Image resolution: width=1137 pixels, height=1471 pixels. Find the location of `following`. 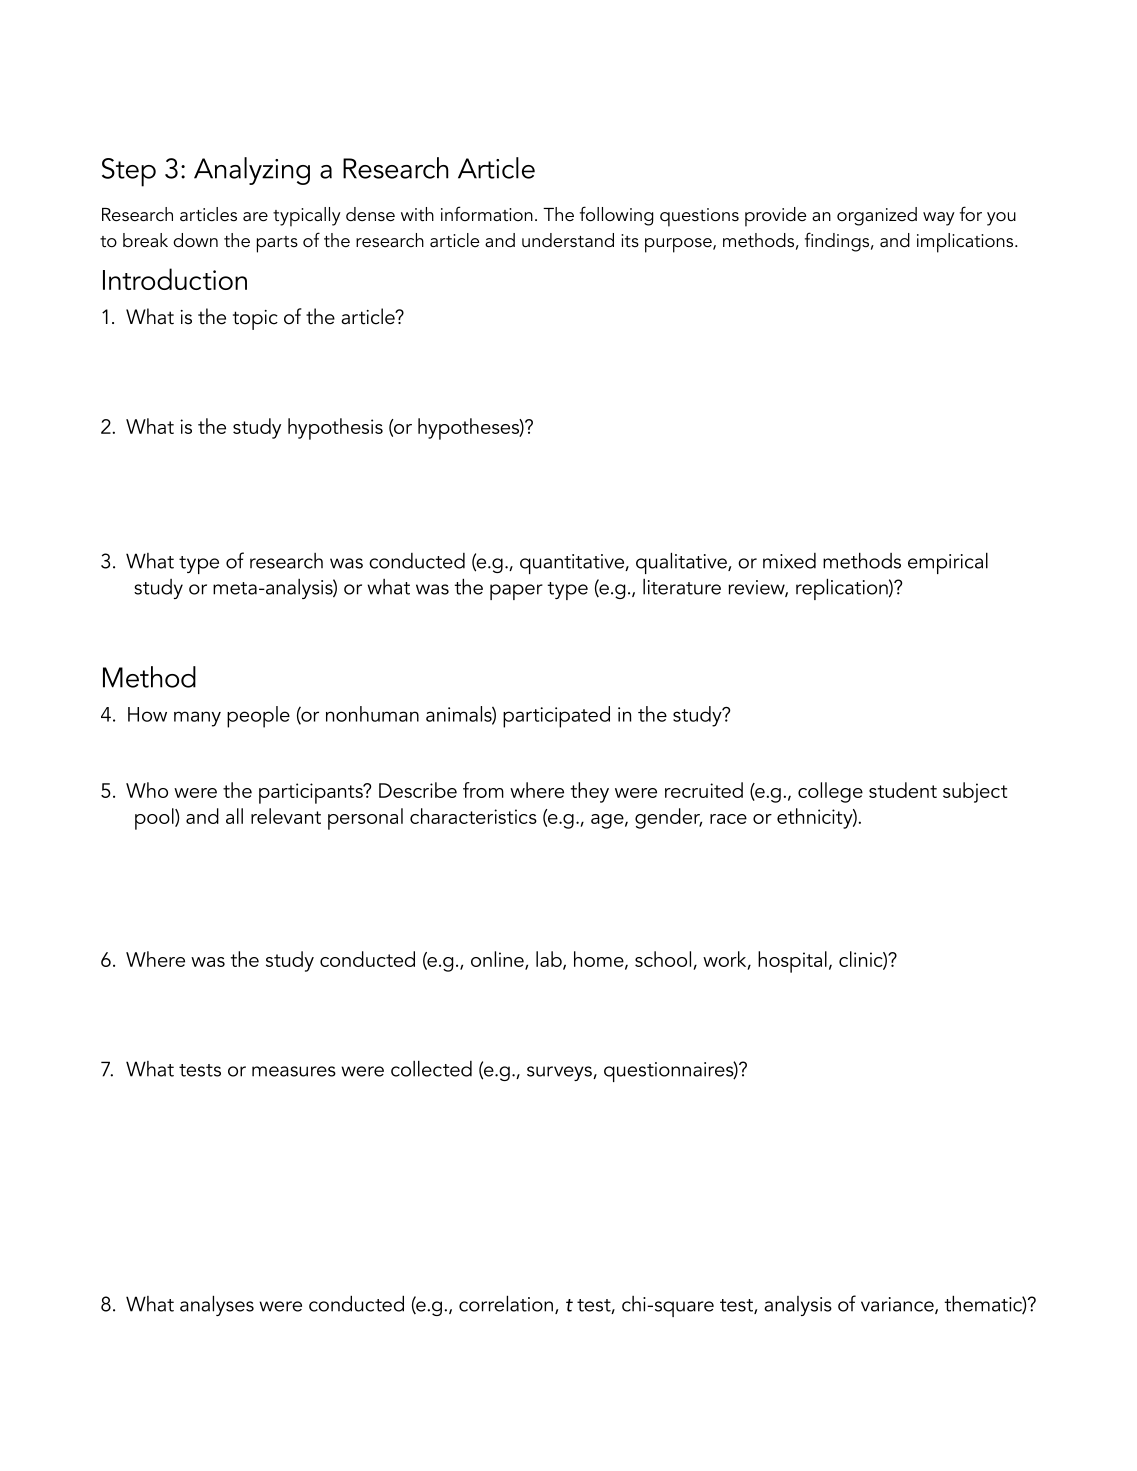

following is located at coordinates (616, 216).
